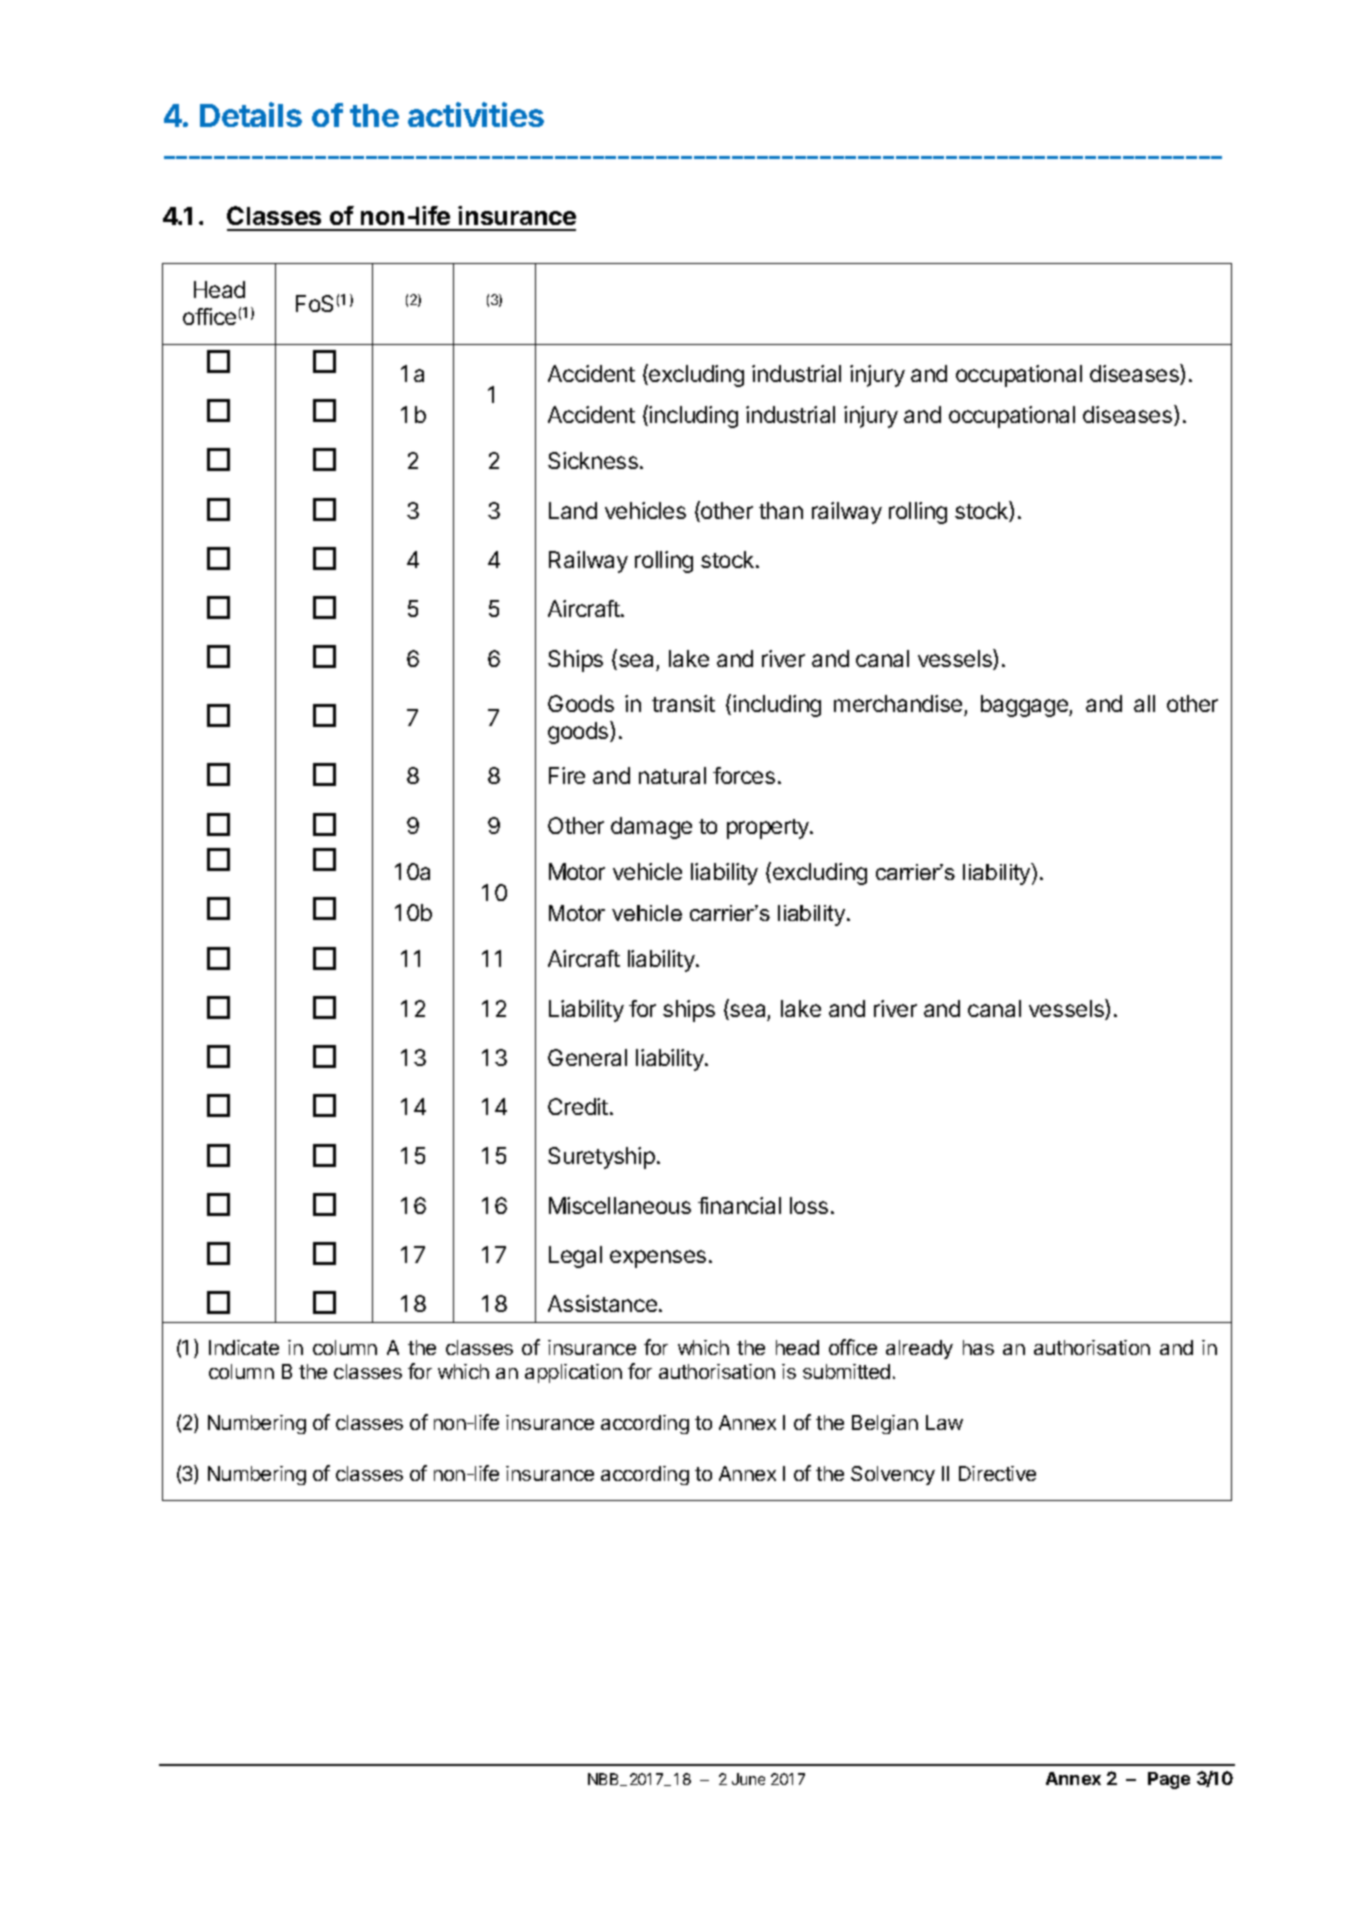  What do you see at coordinates (781, 510) in the screenshot?
I see `than` at bounding box center [781, 510].
